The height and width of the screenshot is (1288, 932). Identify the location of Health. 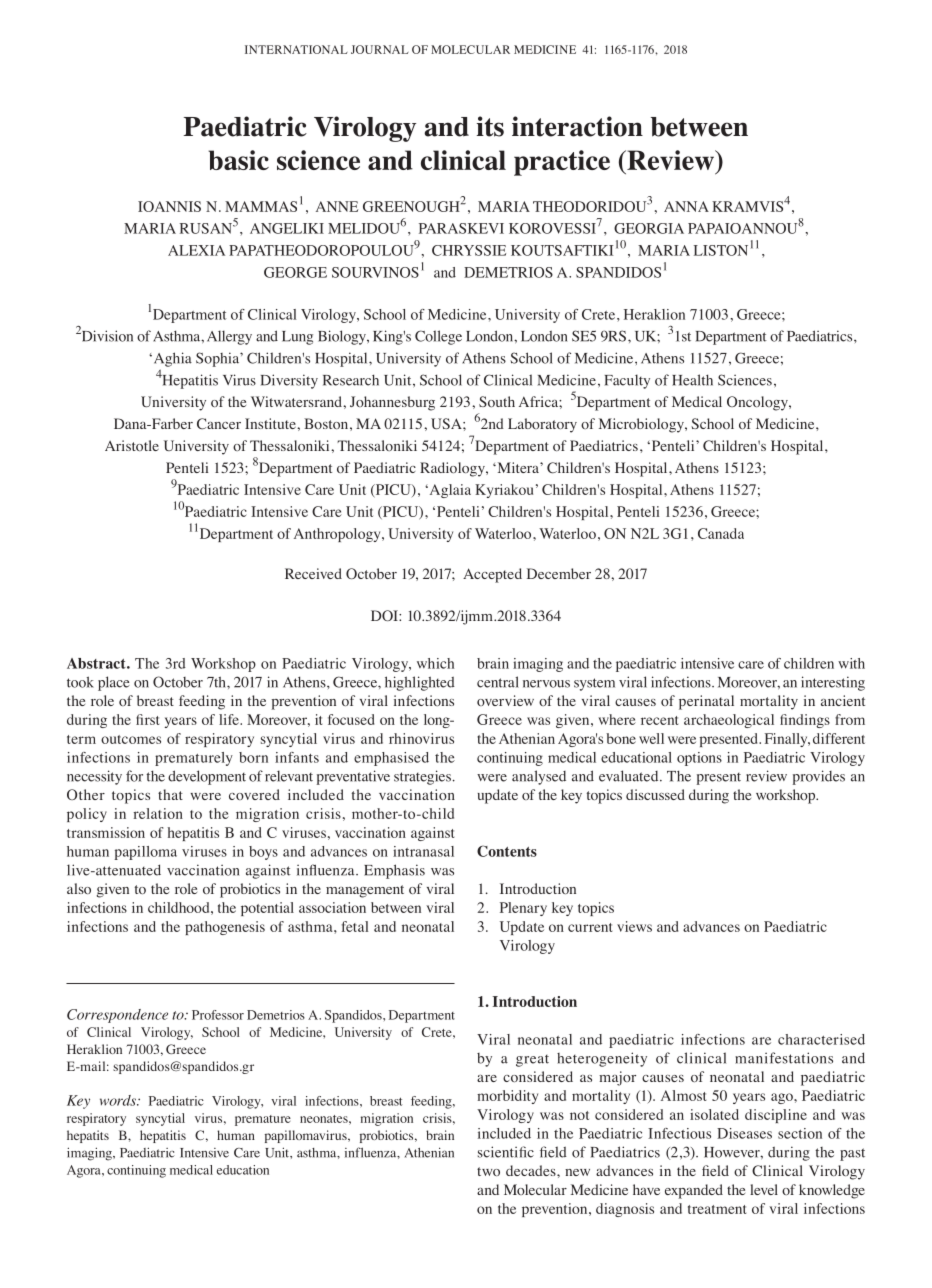
(692, 380).
